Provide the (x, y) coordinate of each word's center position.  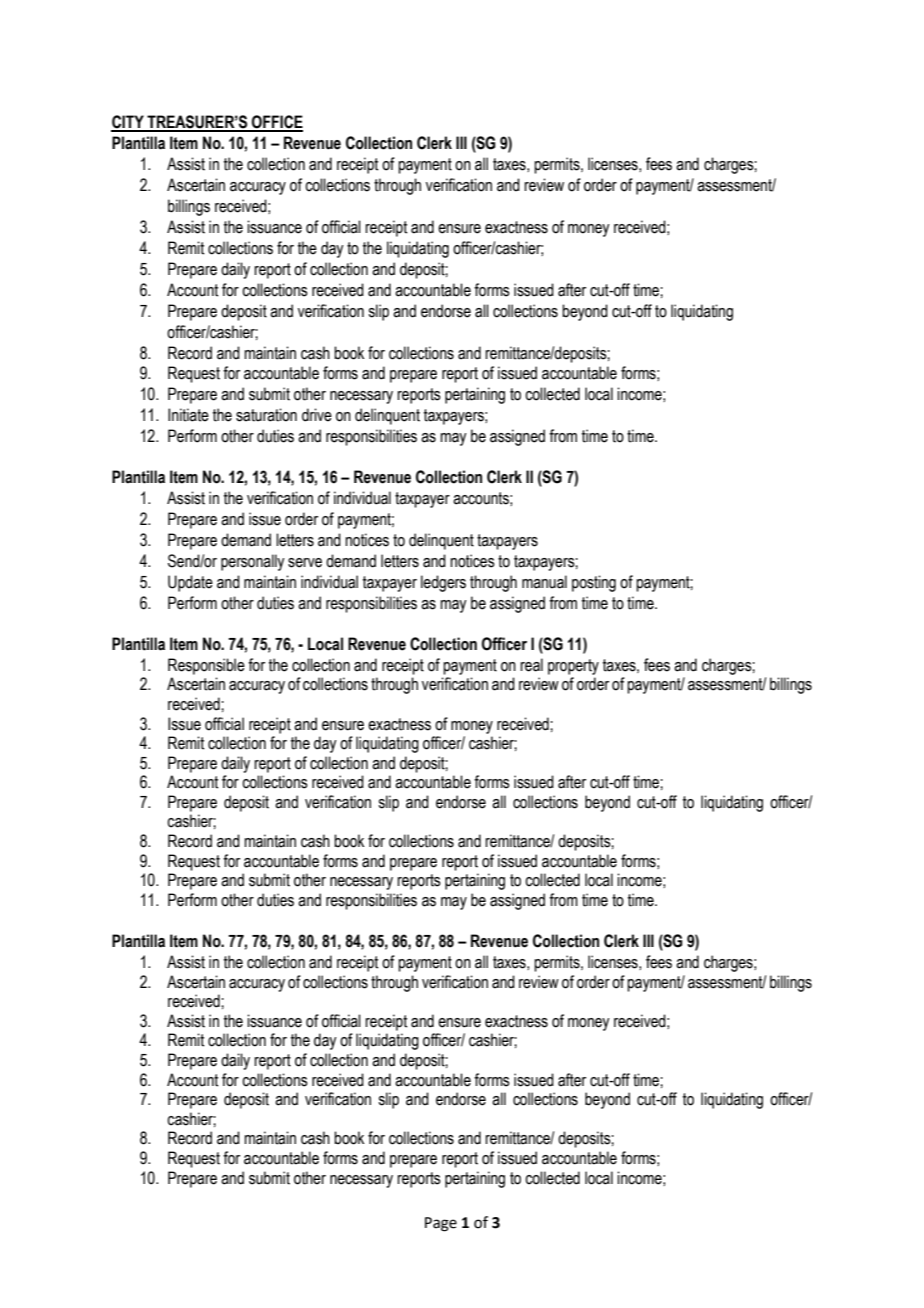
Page (441, 1224)
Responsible (206, 666)
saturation (266, 415)
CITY (128, 123)
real (531, 665)
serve (305, 563)
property (573, 667)
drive (317, 415)
